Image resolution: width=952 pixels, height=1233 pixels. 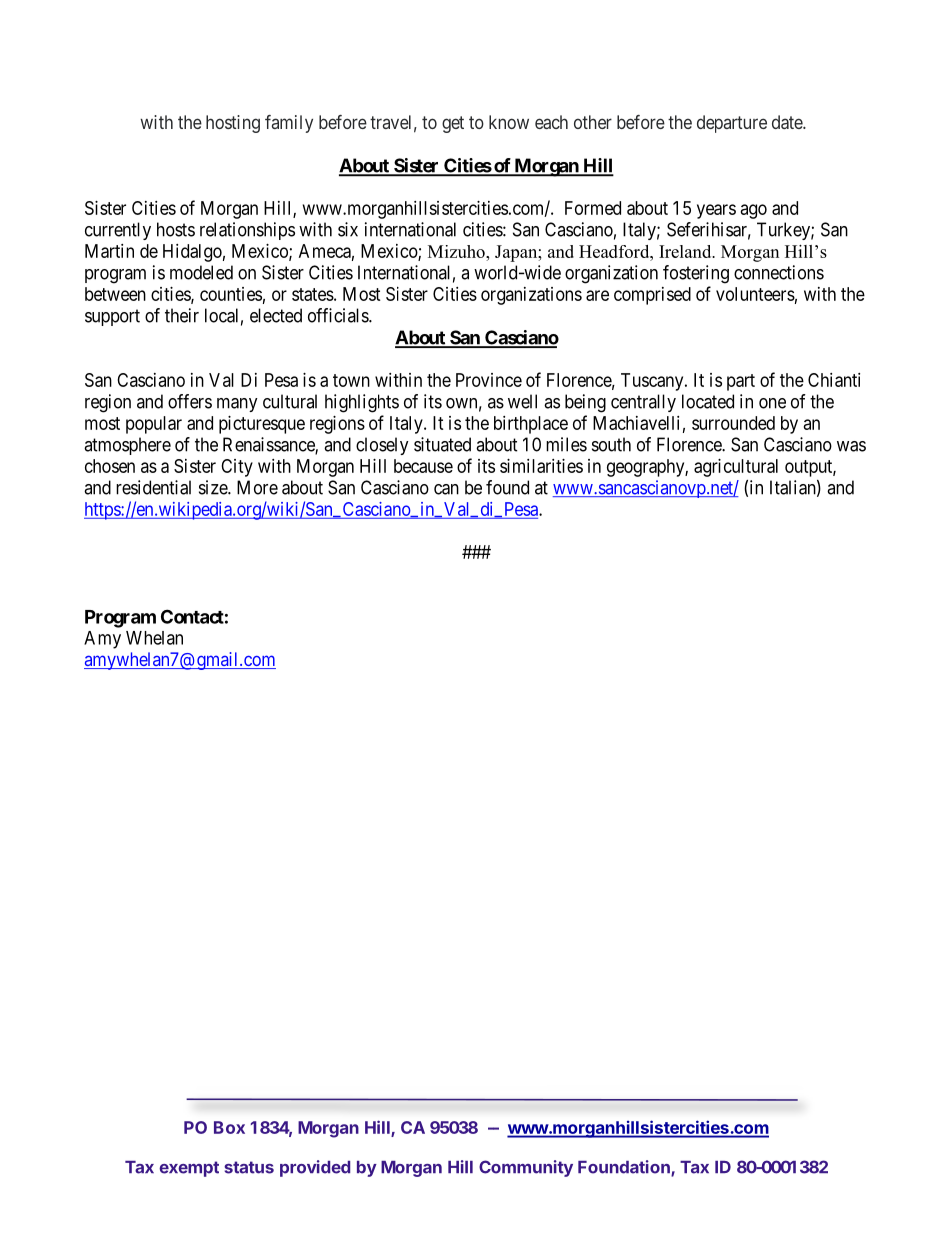 I want to click on because, so click(x=423, y=466).
